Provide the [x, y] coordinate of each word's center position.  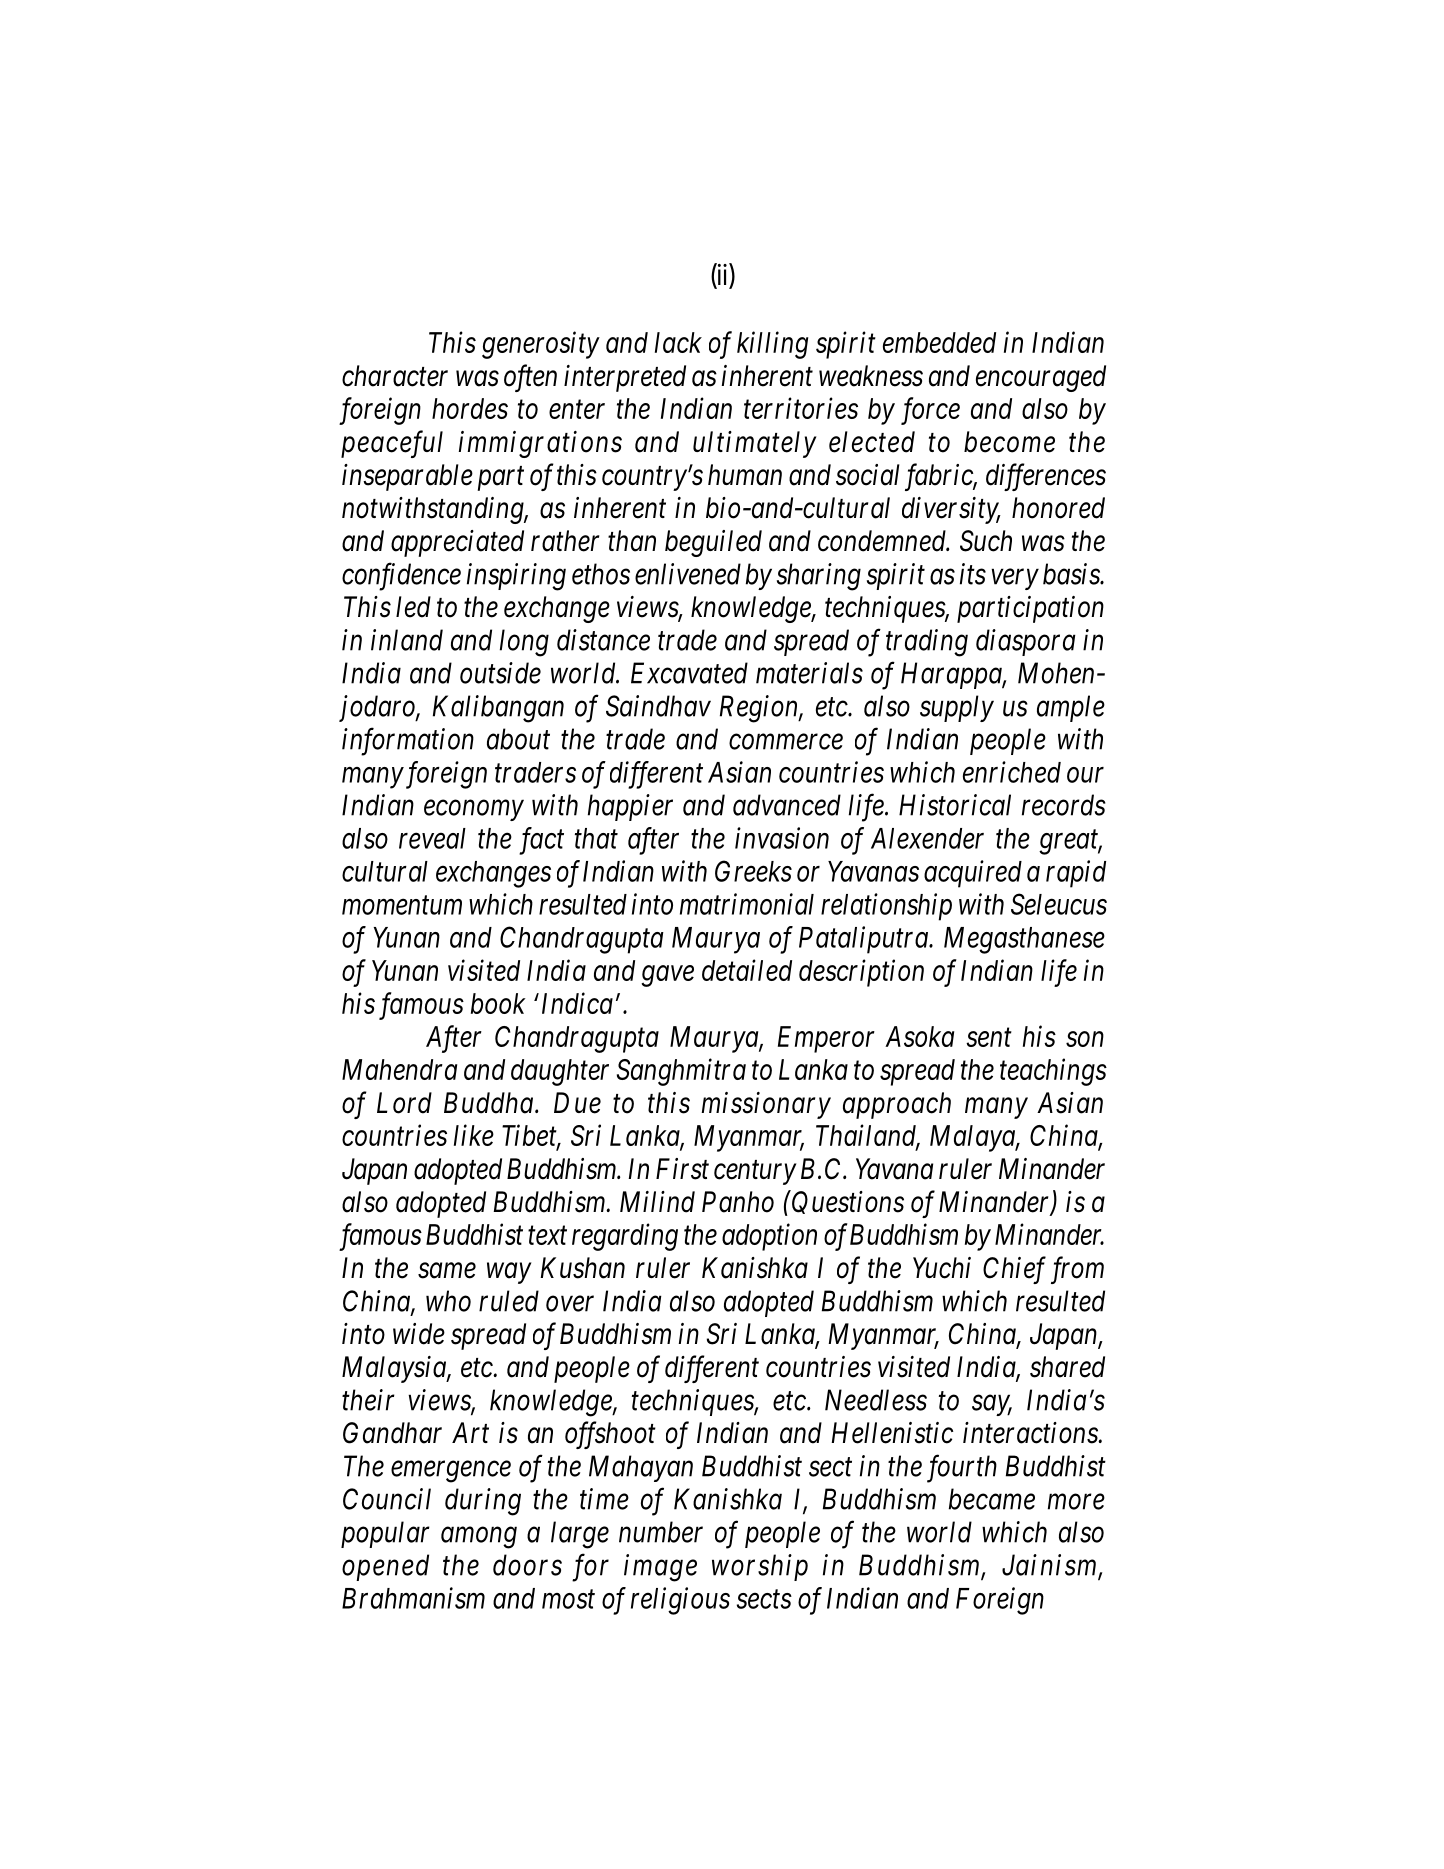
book [498, 1003]
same [447, 1271]
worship [760, 1567]
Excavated [689, 673]
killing [772, 345]
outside [500, 673]
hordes [470, 408]
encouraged [1041, 378]
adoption [769, 1237]
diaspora [1026, 642]
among [479, 1538]
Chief [1014, 1270]
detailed [747, 970]
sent [989, 1038]
